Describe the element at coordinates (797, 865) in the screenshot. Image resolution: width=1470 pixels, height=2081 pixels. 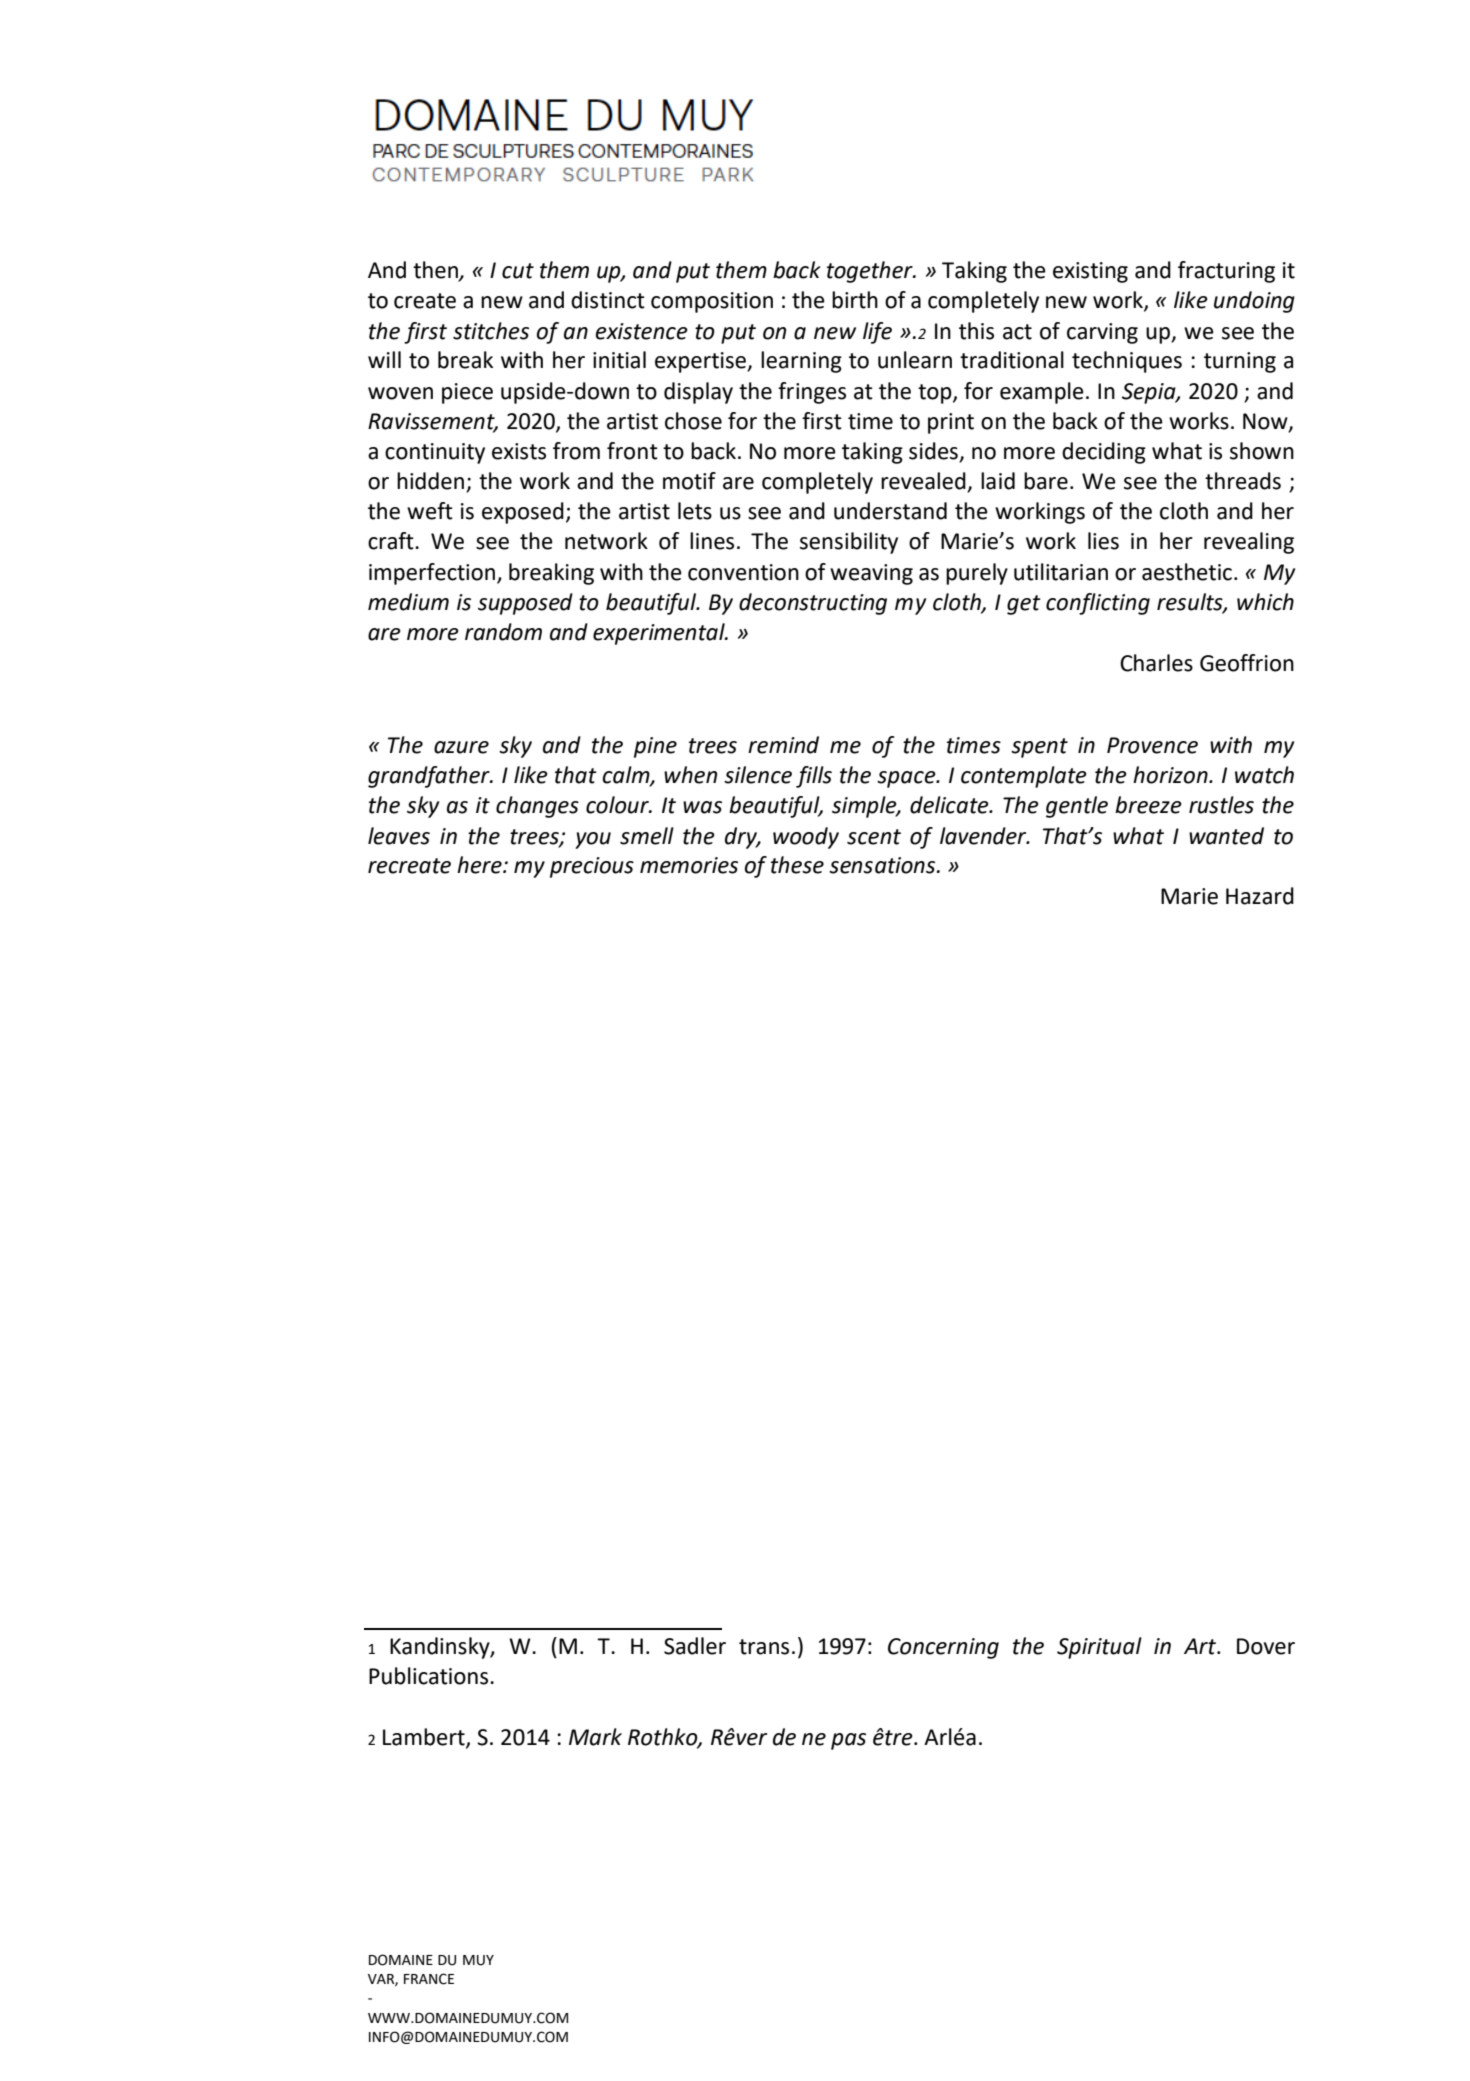
I see `these` at that location.
